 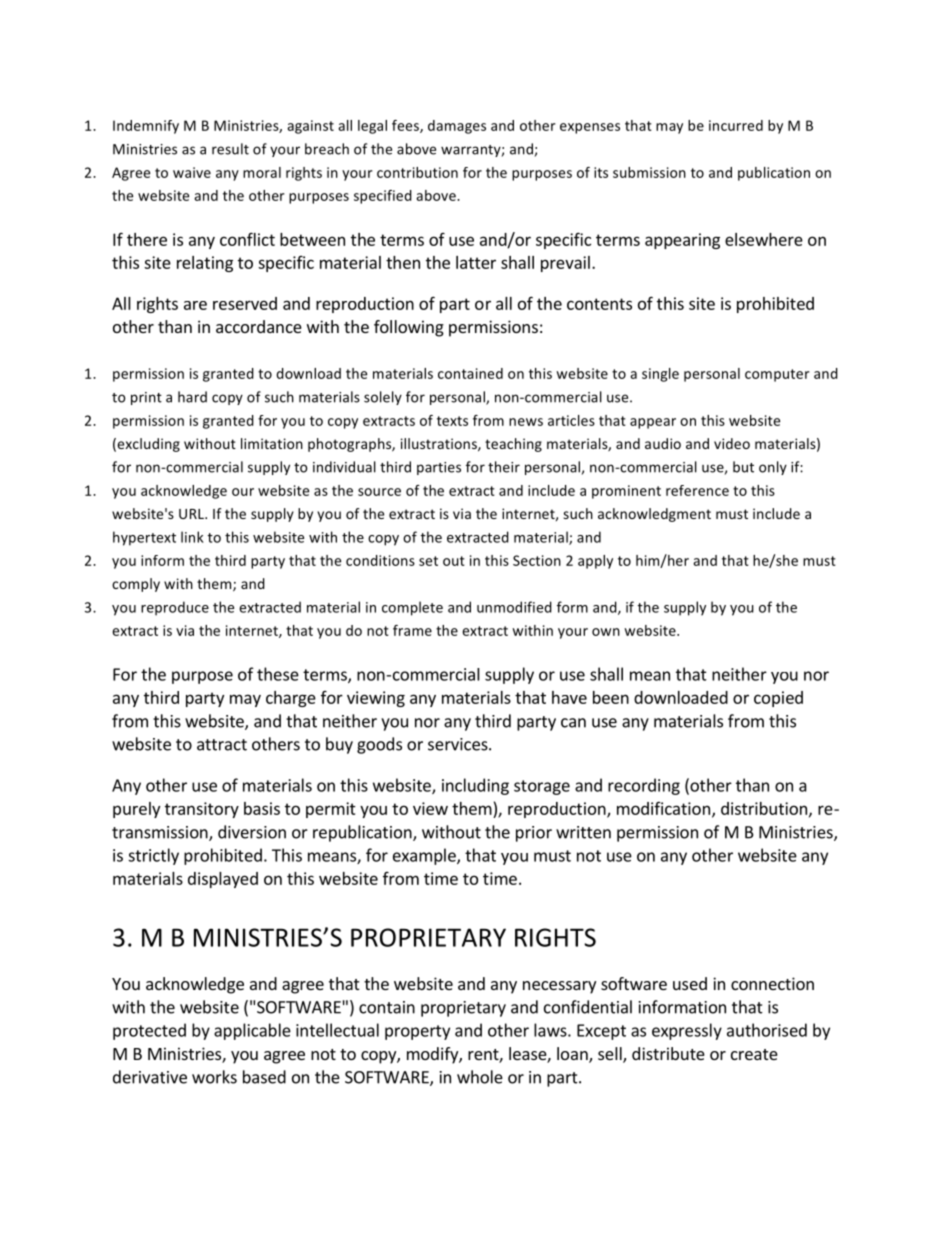 What do you see at coordinates (480, 1077) in the document?
I see `whole` at bounding box center [480, 1077].
